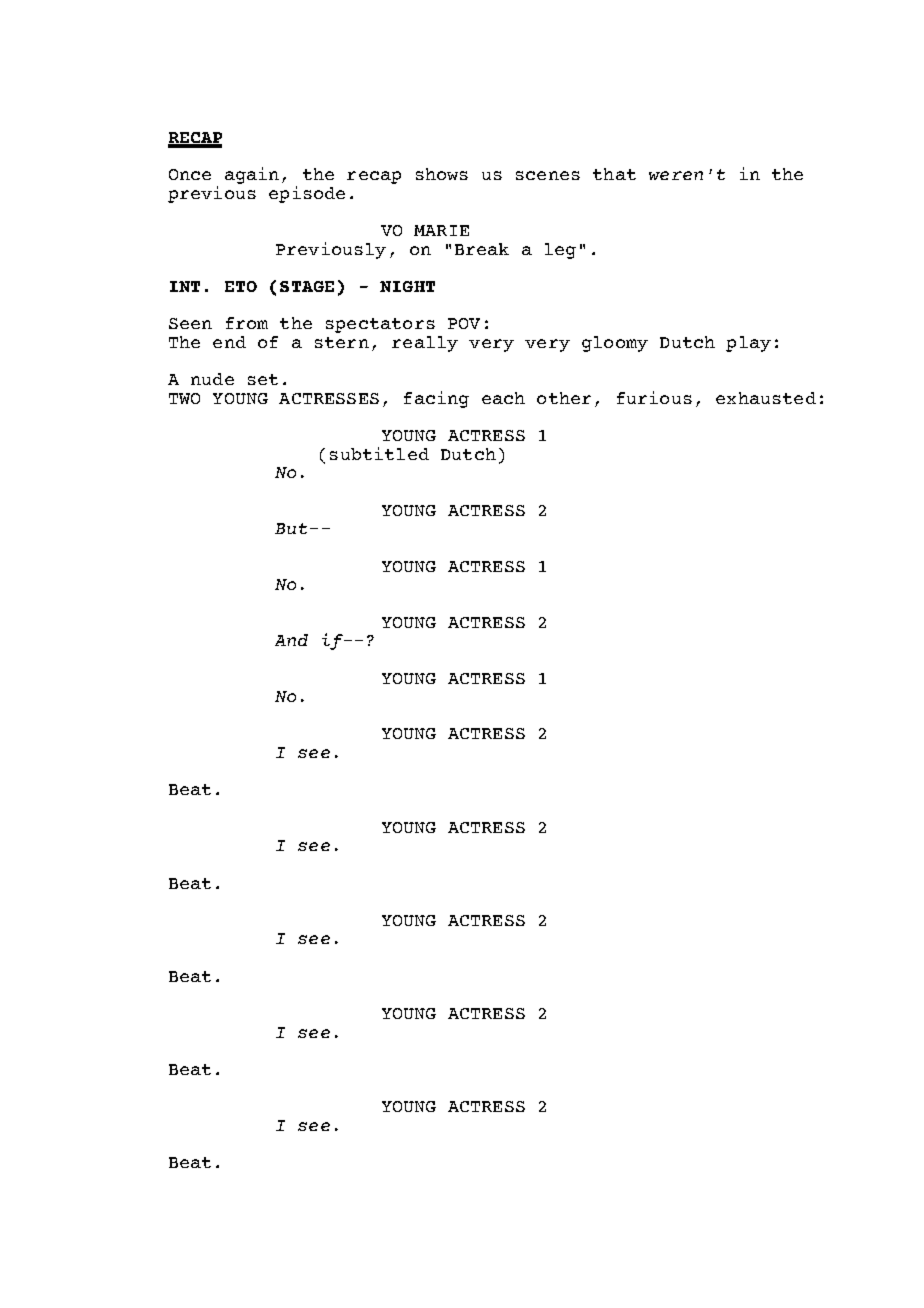  What do you see at coordinates (379, 453) in the document?
I see `subtitled` at bounding box center [379, 453].
